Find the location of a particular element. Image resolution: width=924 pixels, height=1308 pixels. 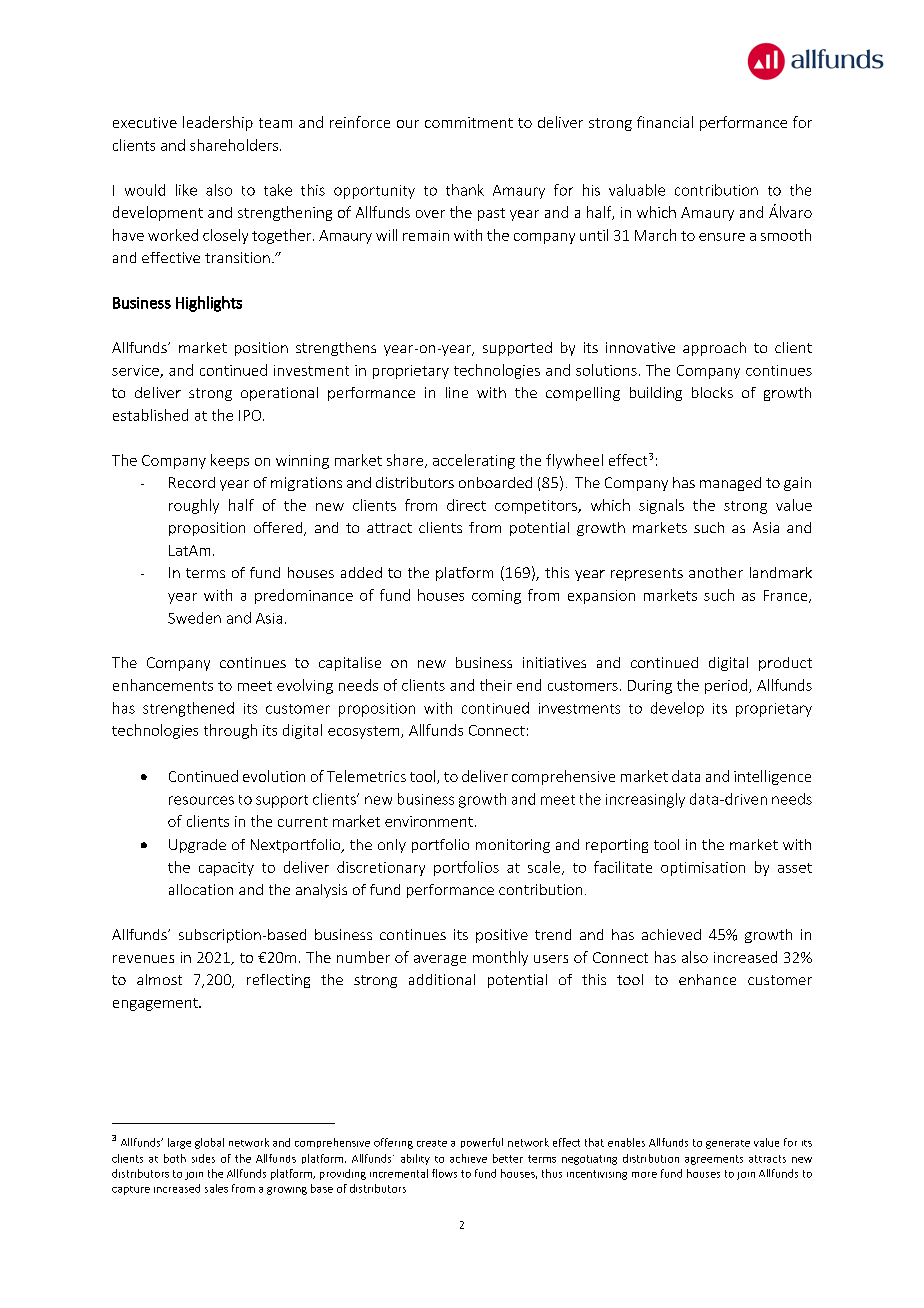

optimisation is located at coordinates (703, 869).
